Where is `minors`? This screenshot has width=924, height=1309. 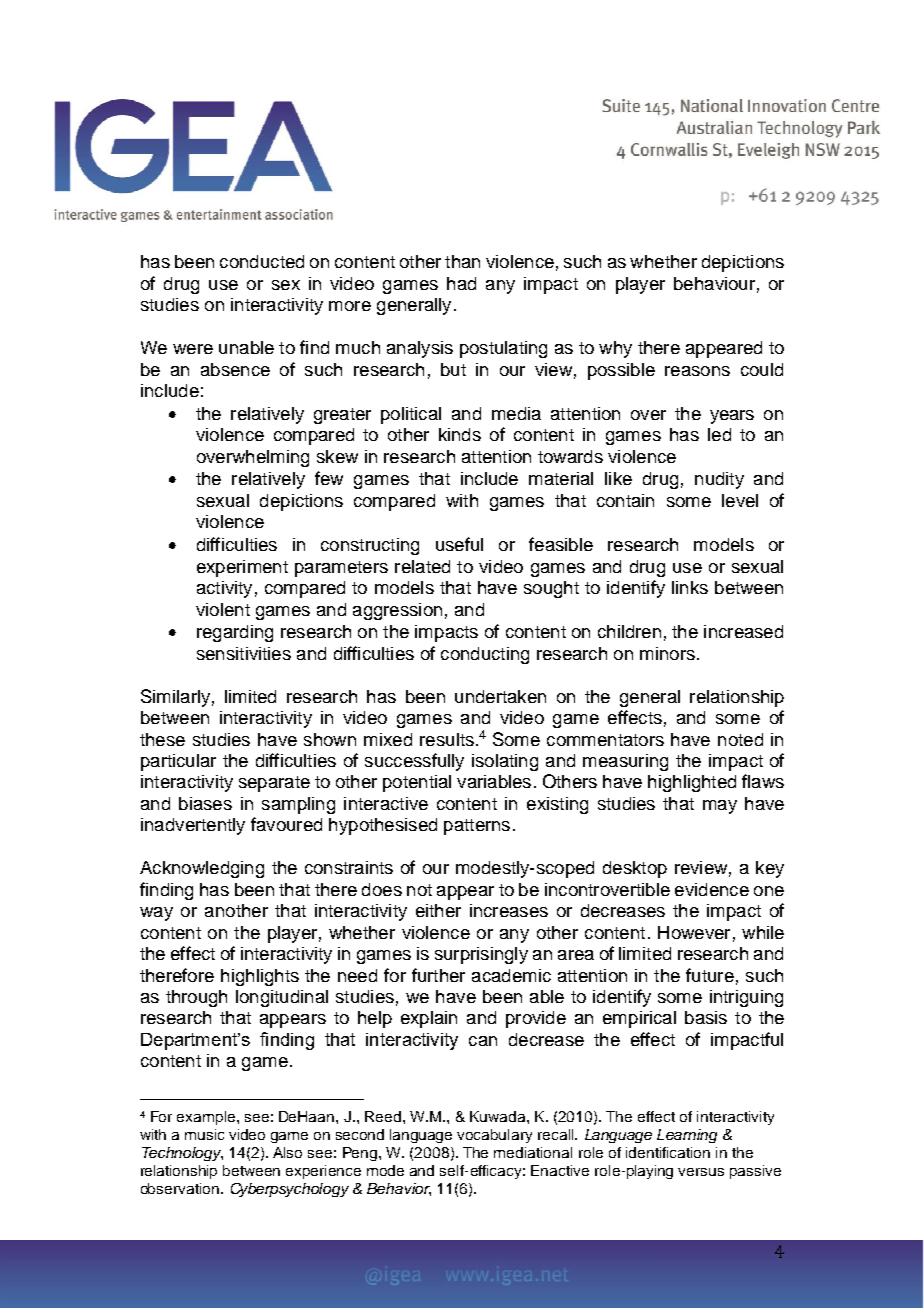
minors is located at coordinates (667, 653).
